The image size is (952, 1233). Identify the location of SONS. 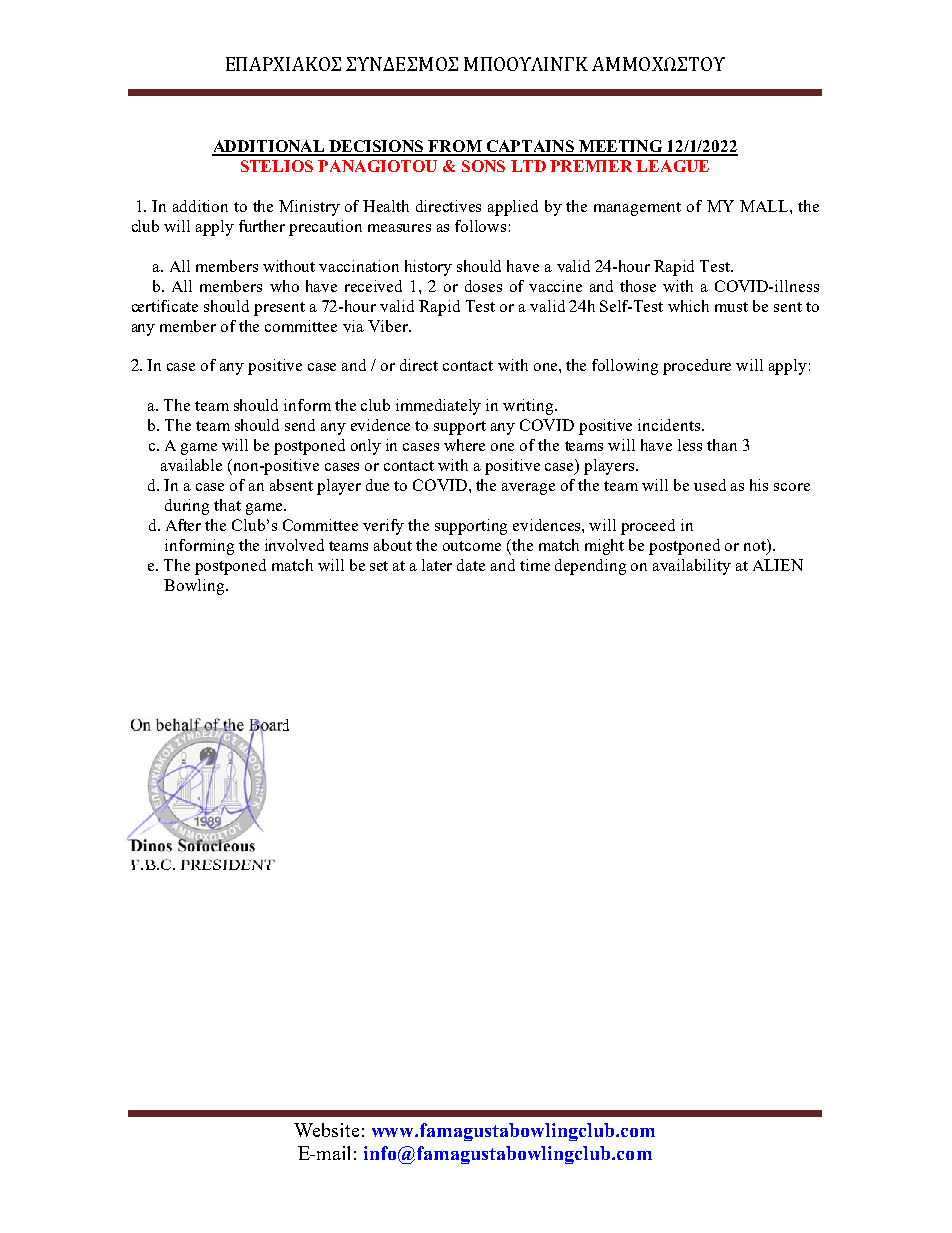
(483, 166).
